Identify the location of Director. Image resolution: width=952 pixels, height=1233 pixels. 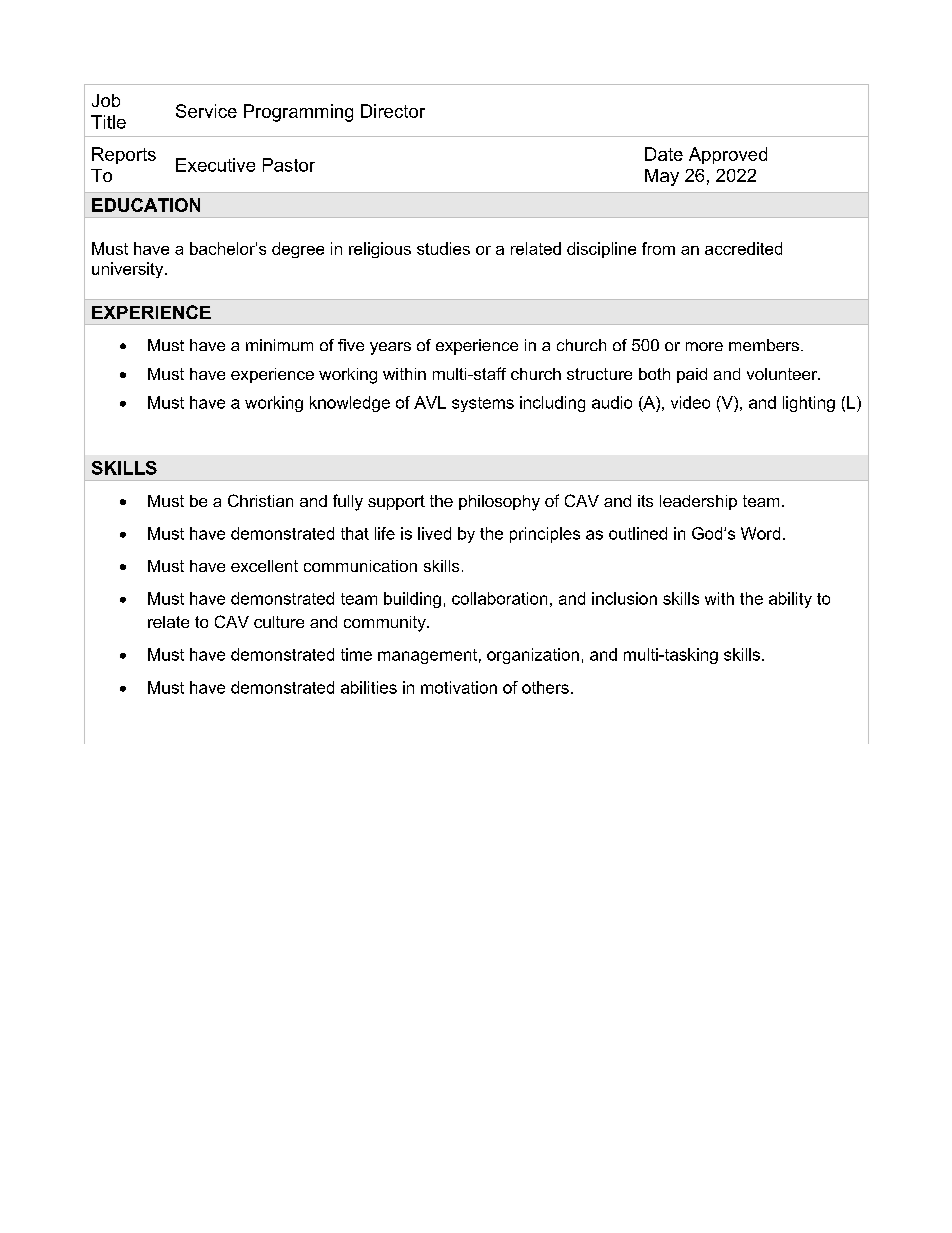
(393, 111).
